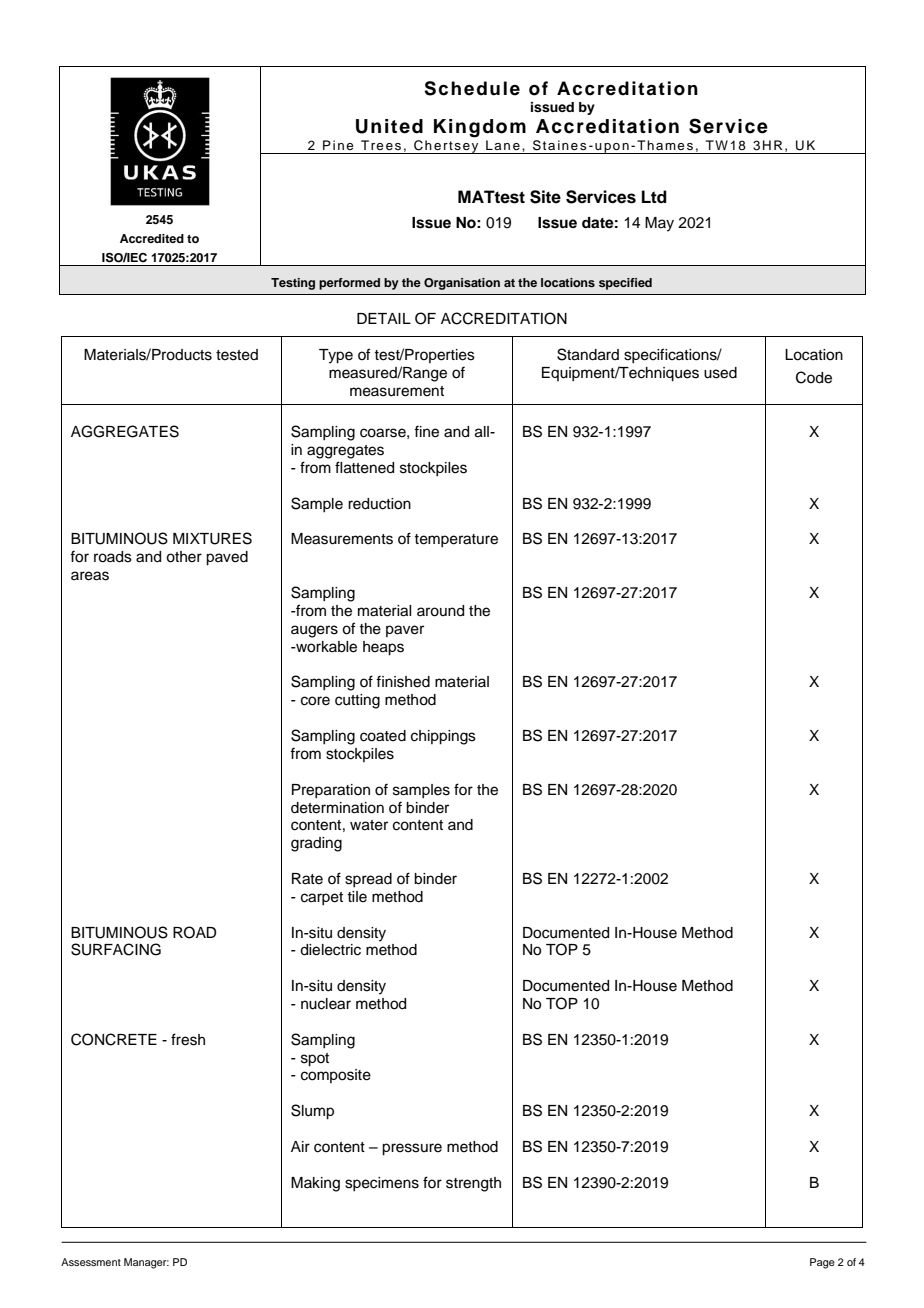 Image resolution: width=924 pixels, height=1308 pixels. What do you see at coordinates (152, 238) in the document?
I see `Accredited` at bounding box center [152, 238].
